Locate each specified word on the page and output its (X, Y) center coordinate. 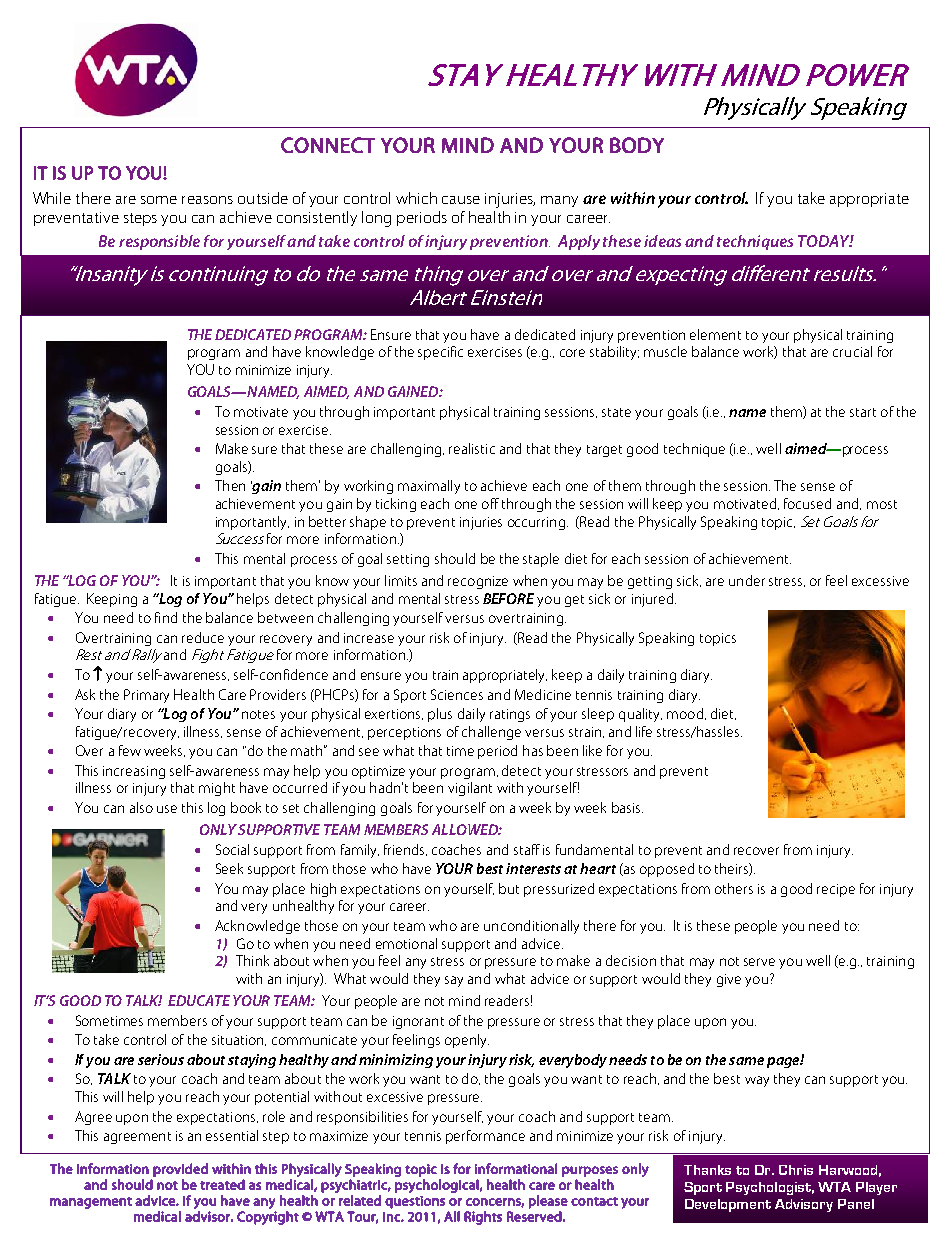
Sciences (457, 694)
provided (180, 1170)
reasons (207, 200)
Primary (146, 696)
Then (230, 485)
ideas (662, 241)
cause (461, 200)
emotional (406, 943)
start (863, 412)
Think (252, 960)
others (734, 888)
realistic (472, 448)
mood (685, 713)
